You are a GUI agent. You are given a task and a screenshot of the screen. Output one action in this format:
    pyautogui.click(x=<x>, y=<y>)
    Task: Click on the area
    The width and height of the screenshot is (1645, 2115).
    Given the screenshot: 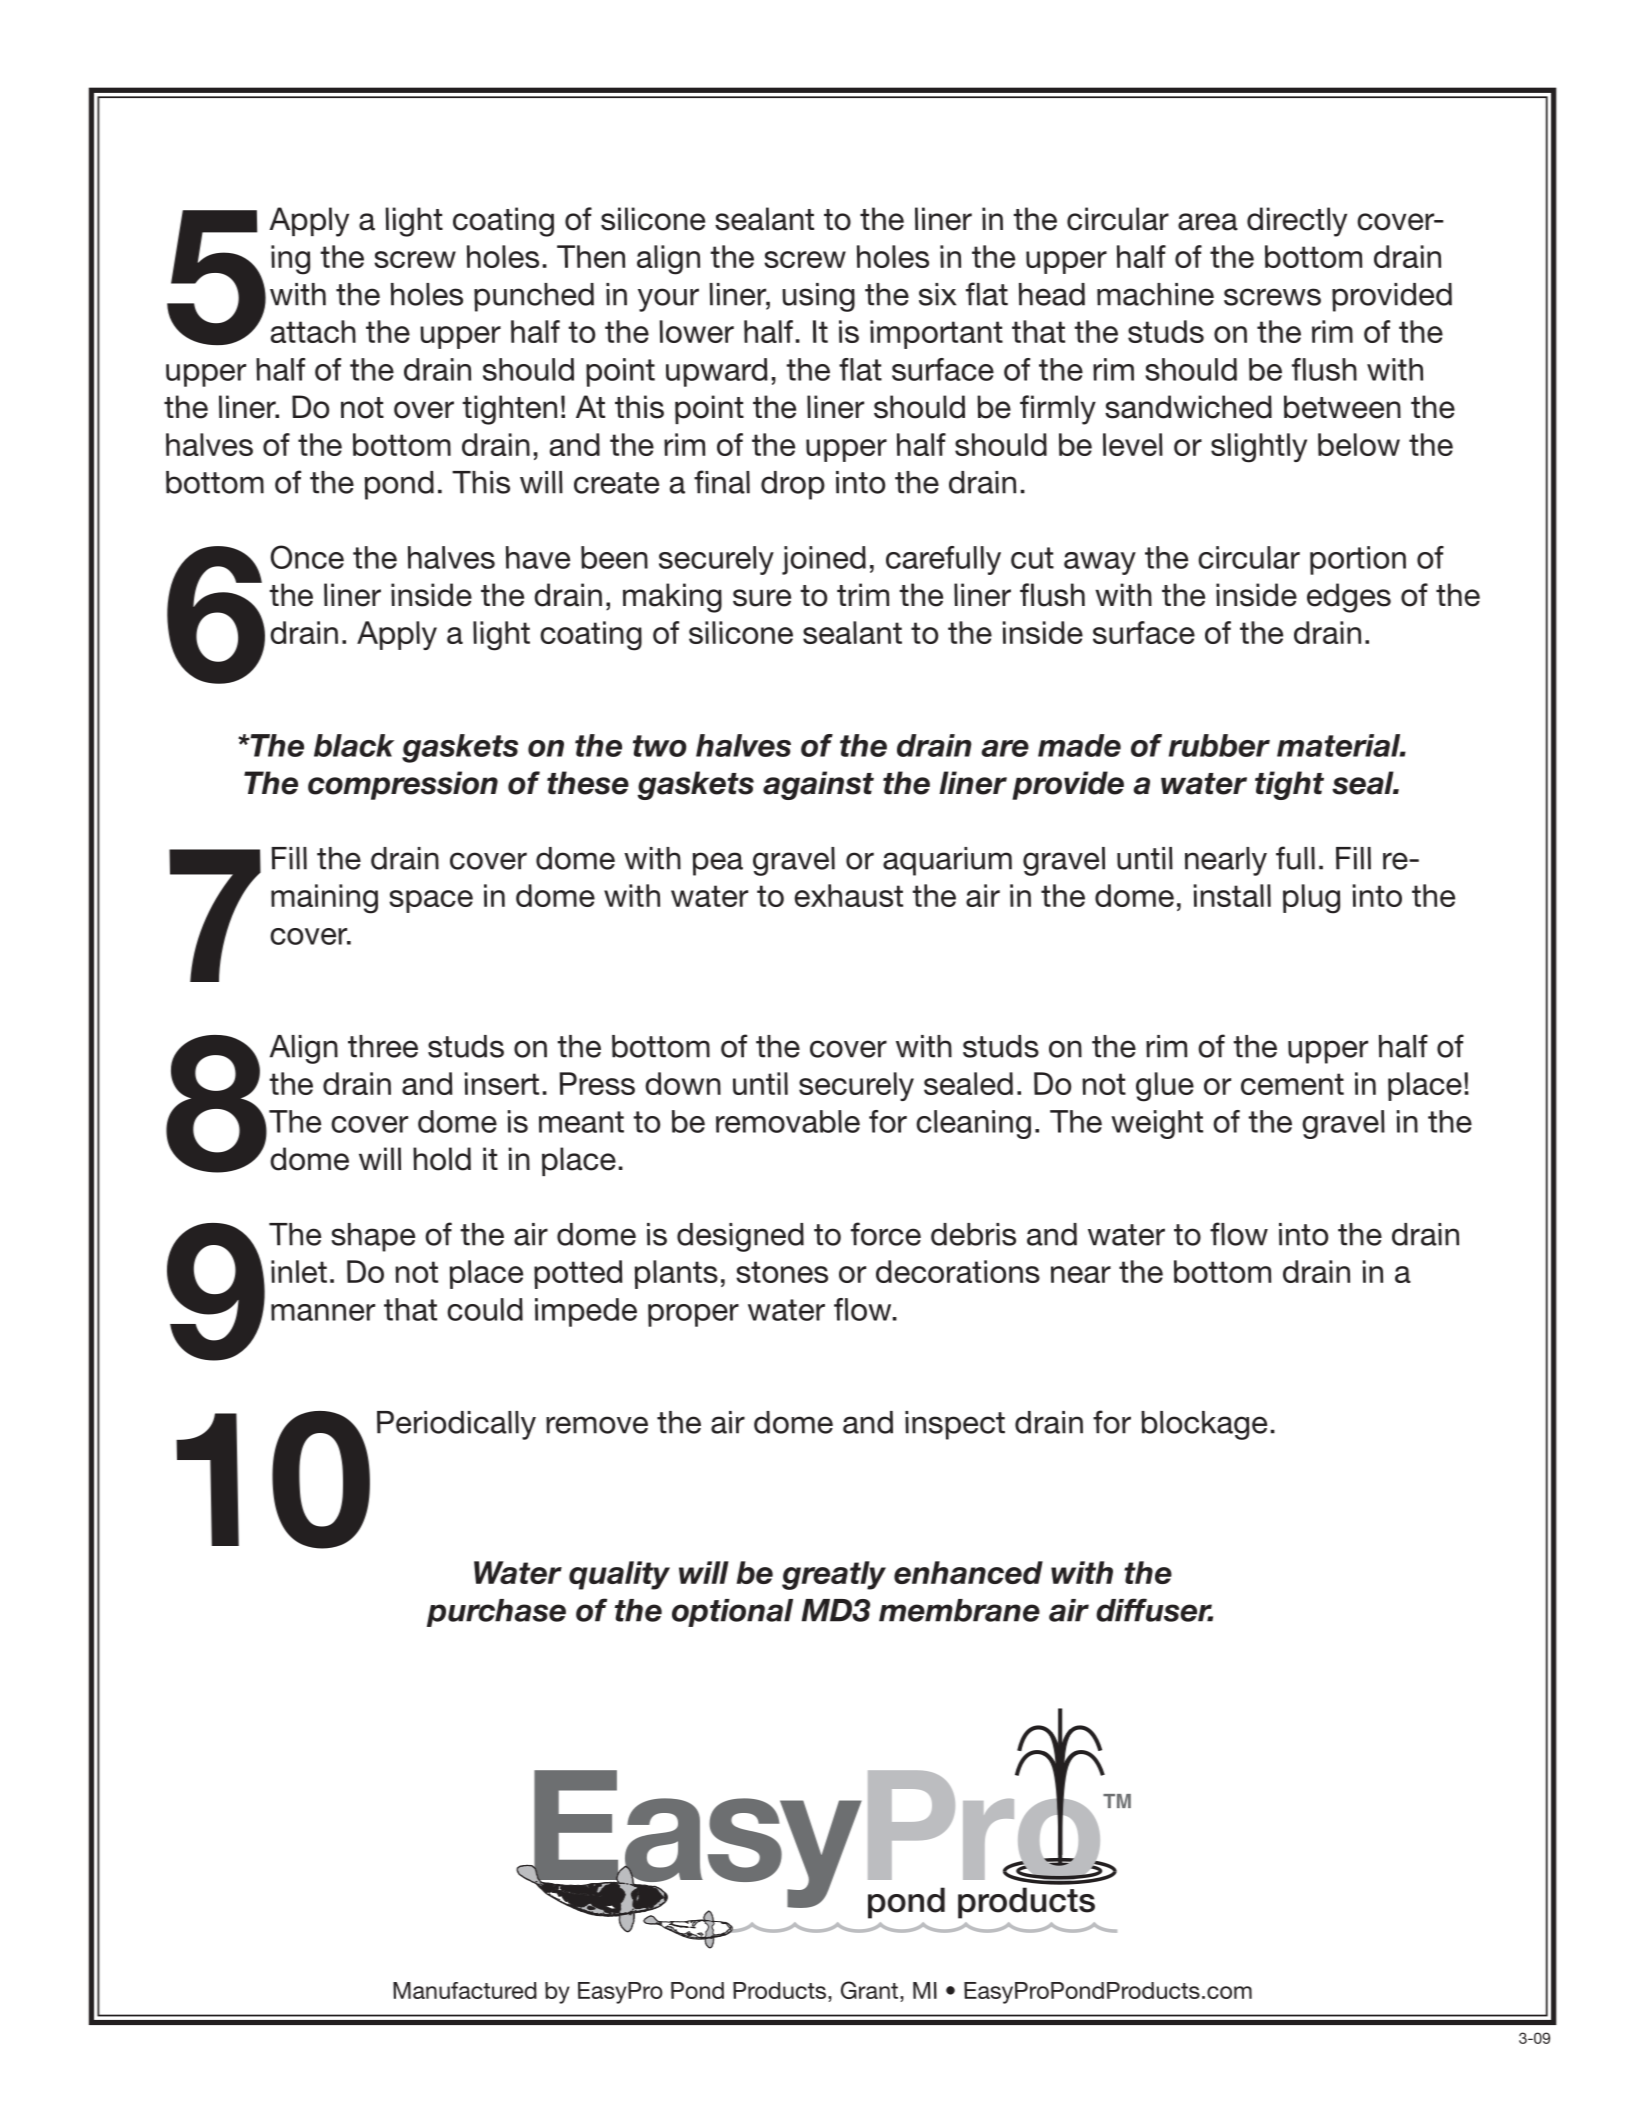 What is the action you would take?
    pyautogui.click(x=1208, y=222)
